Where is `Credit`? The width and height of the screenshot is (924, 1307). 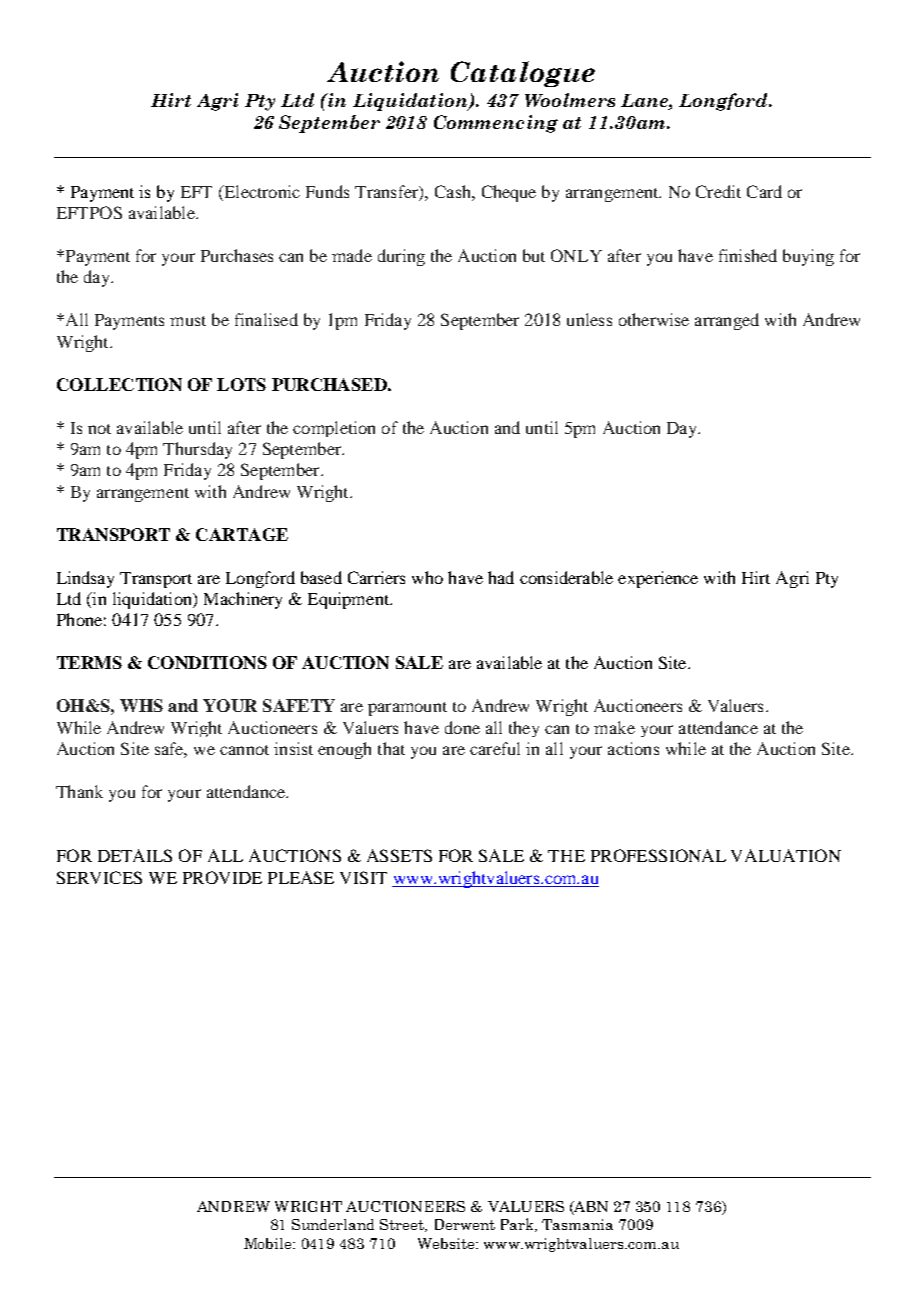
Credit is located at coordinates (718, 191).
